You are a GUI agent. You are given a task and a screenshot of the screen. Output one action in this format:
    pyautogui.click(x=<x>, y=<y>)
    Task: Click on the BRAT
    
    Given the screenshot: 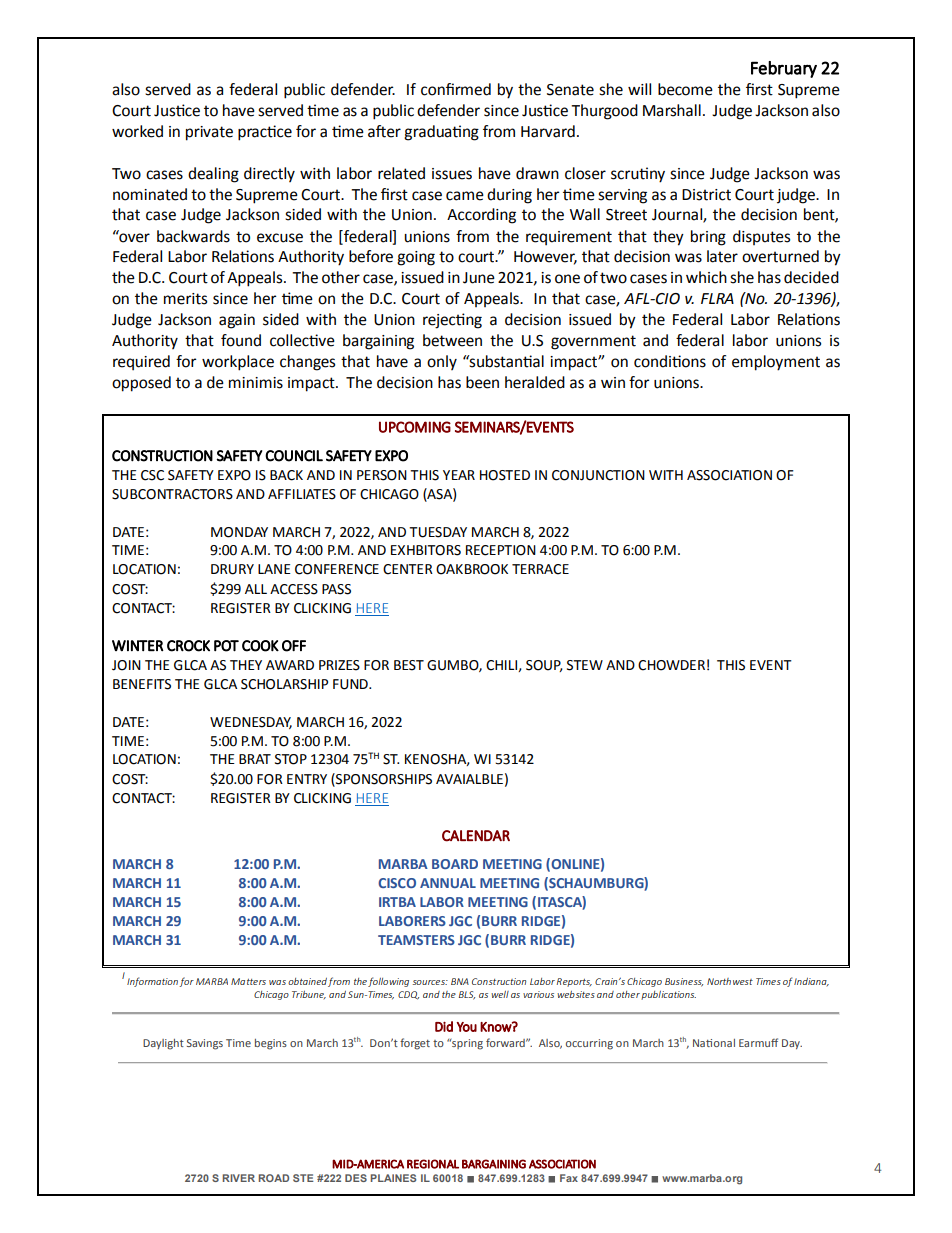 What is the action you would take?
    pyautogui.click(x=255, y=759)
